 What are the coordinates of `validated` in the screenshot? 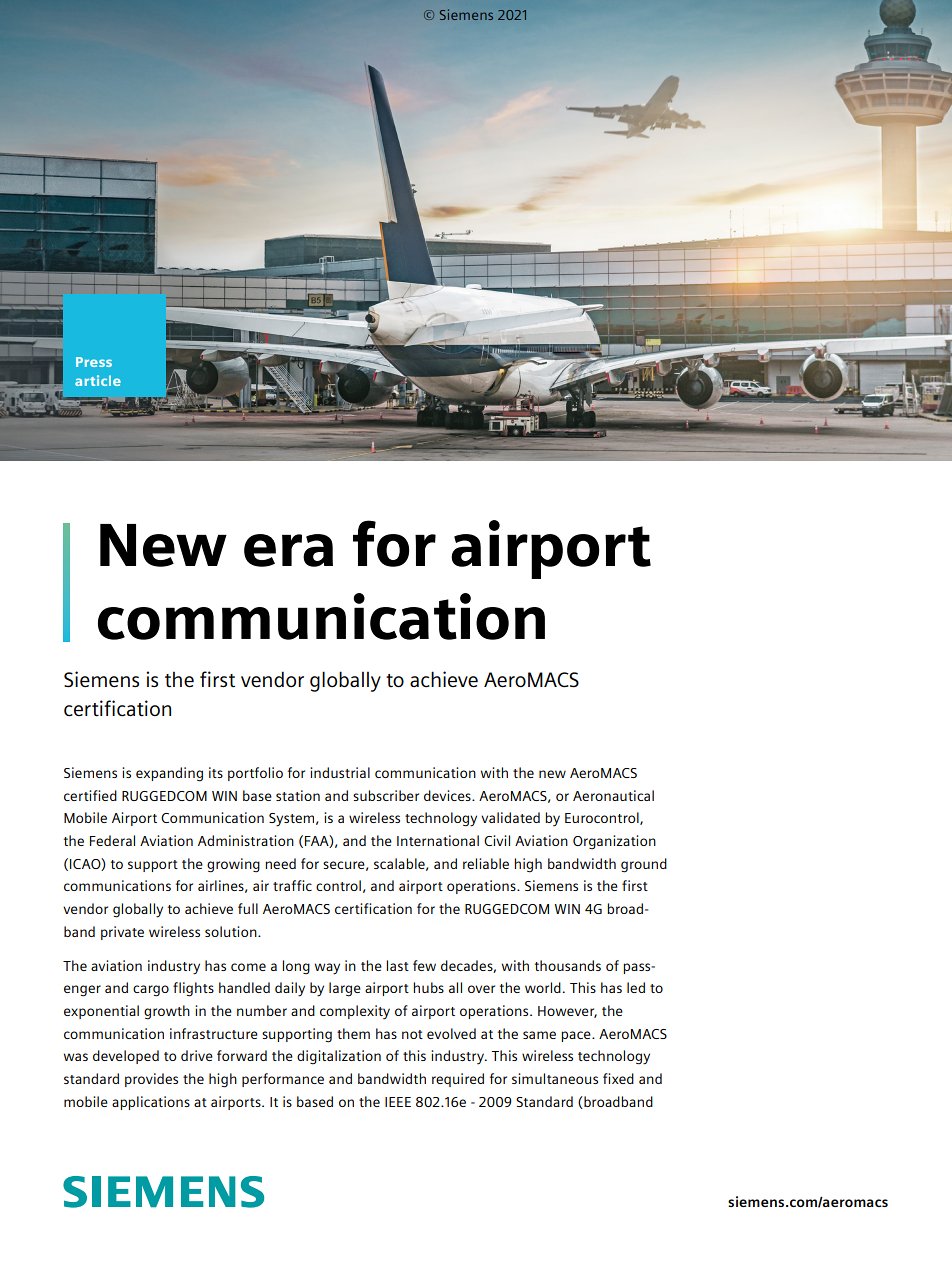 It's located at (510, 817).
